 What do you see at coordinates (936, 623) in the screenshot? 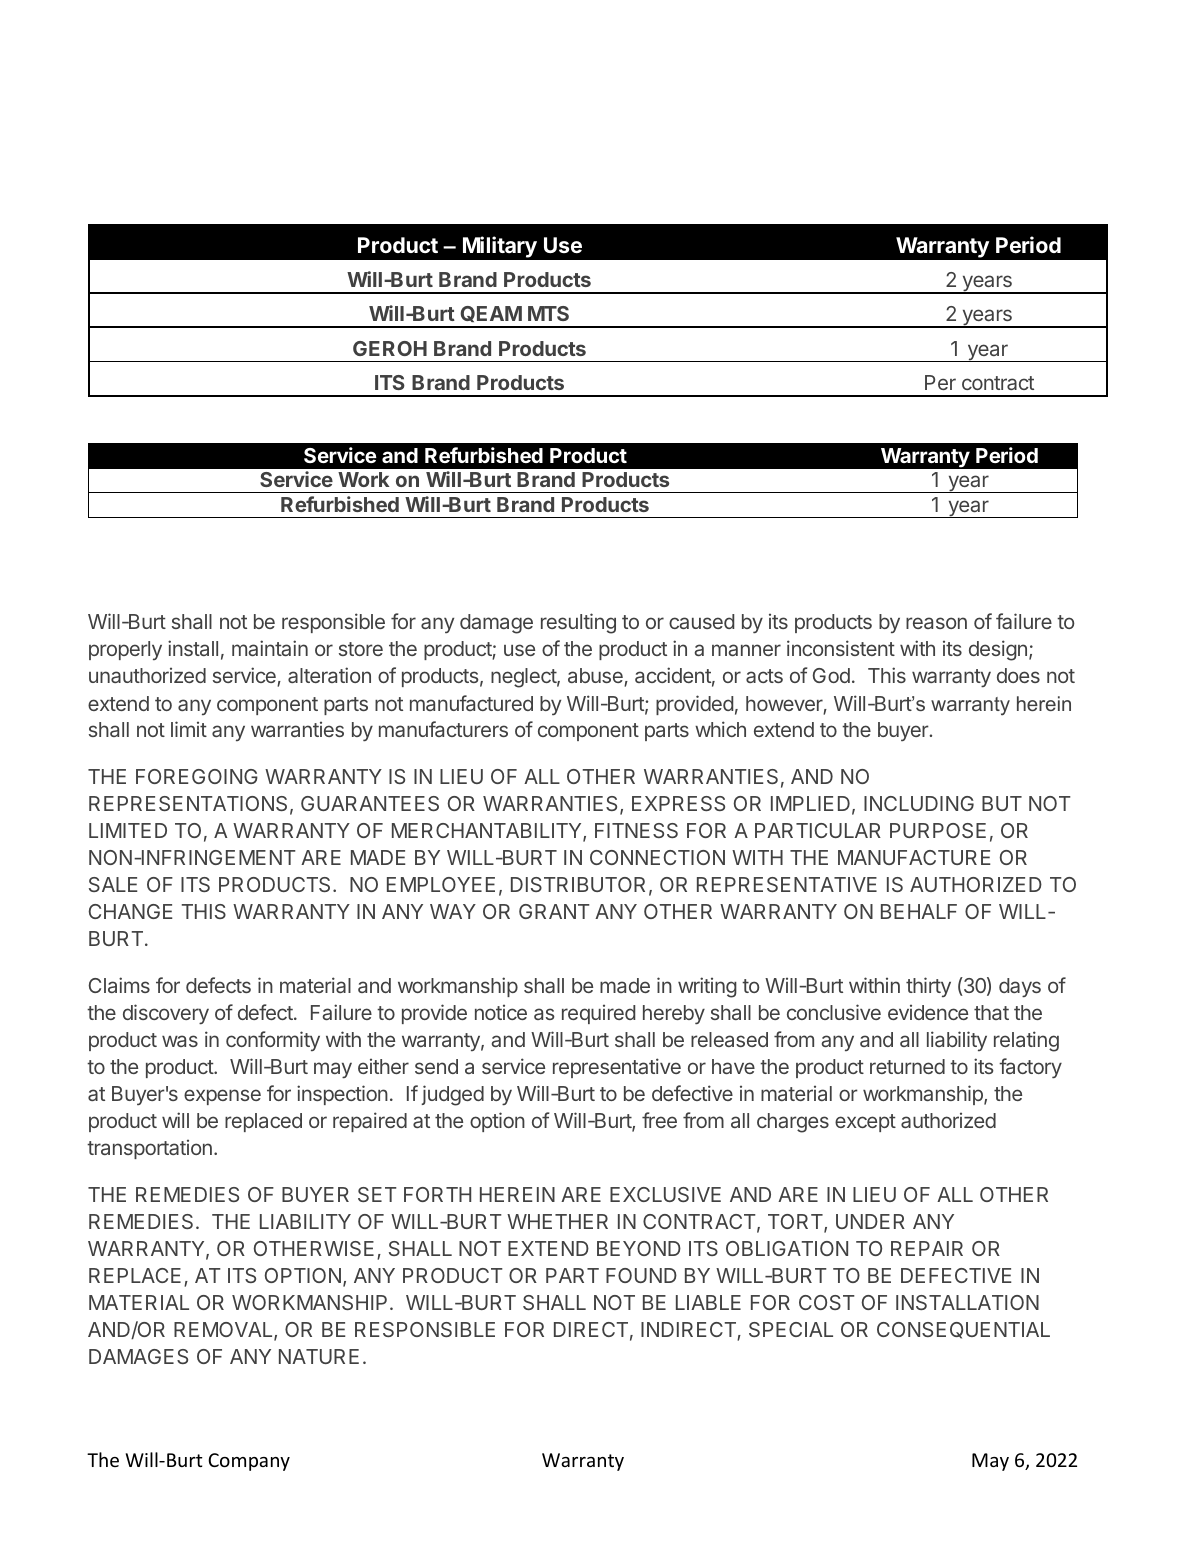
I see `reason` at bounding box center [936, 623].
